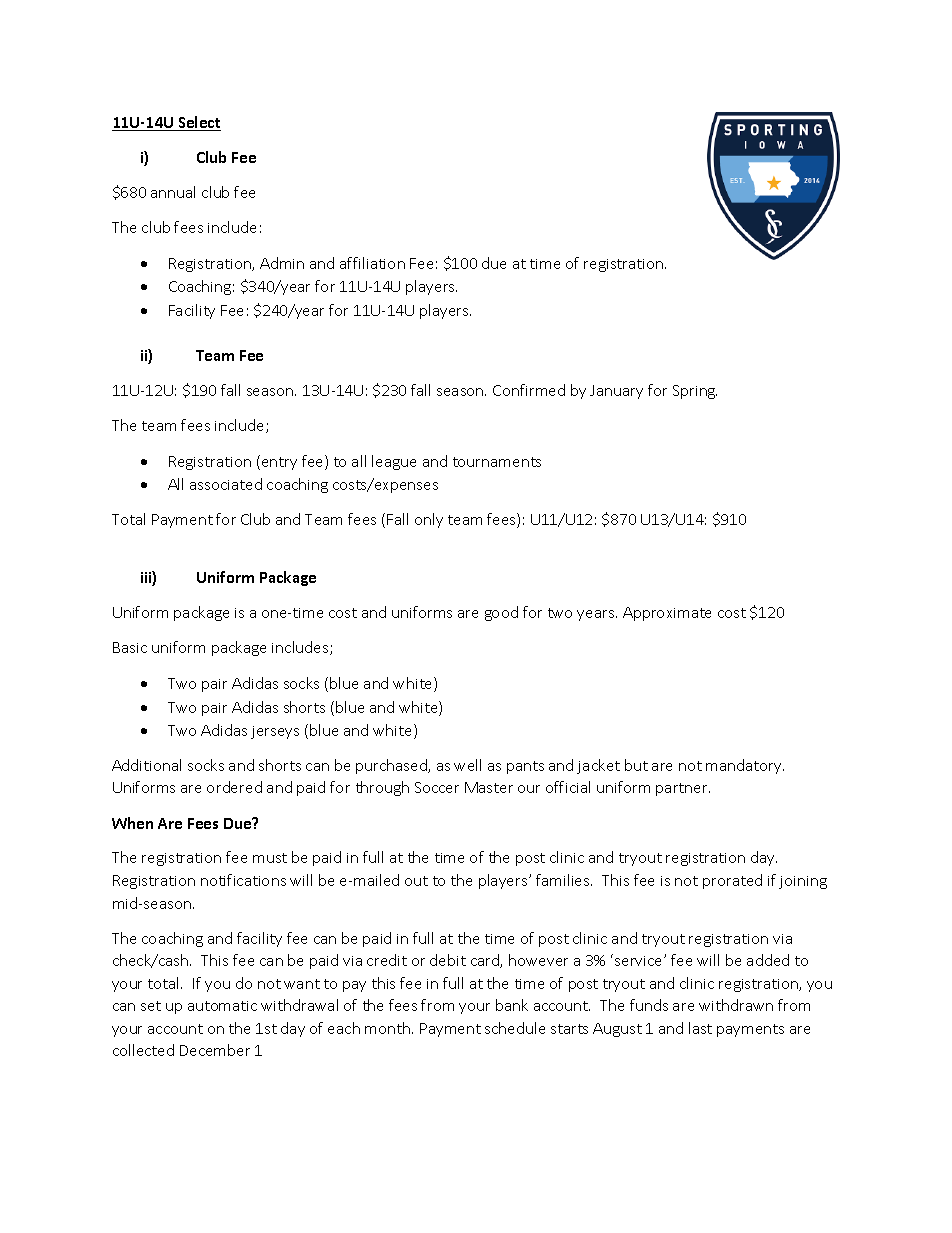 The width and height of the document is (952, 1233). What do you see at coordinates (372, 263) in the document?
I see `affiliation` at bounding box center [372, 263].
